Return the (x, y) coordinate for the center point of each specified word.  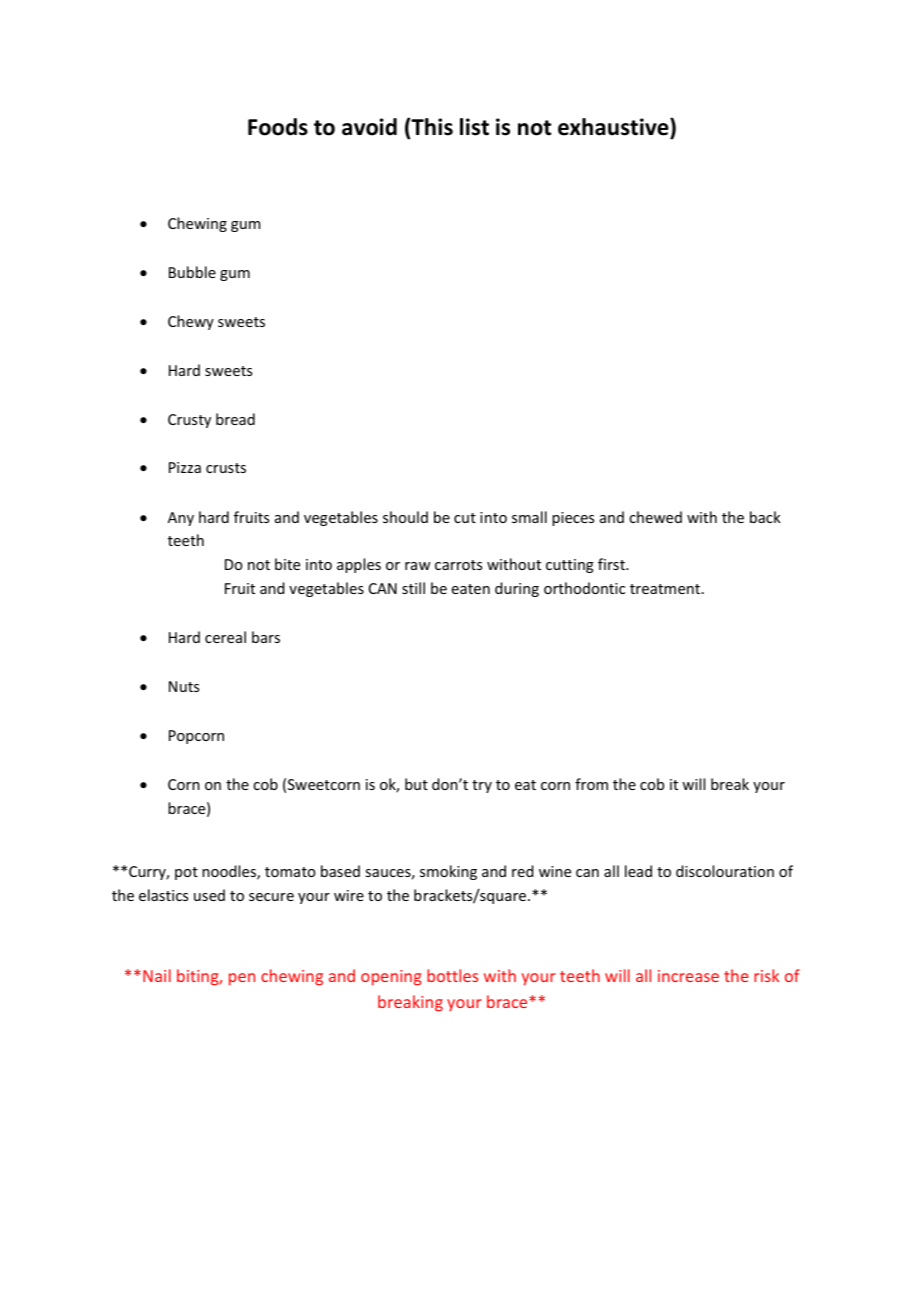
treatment (666, 589)
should (405, 517)
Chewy (191, 322)
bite (287, 564)
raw (417, 566)
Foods (278, 127)
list (474, 127)
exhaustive (614, 127)
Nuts (184, 686)
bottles (452, 975)
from (591, 784)
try (482, 786)
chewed (655, 517)
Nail (157, 975)
